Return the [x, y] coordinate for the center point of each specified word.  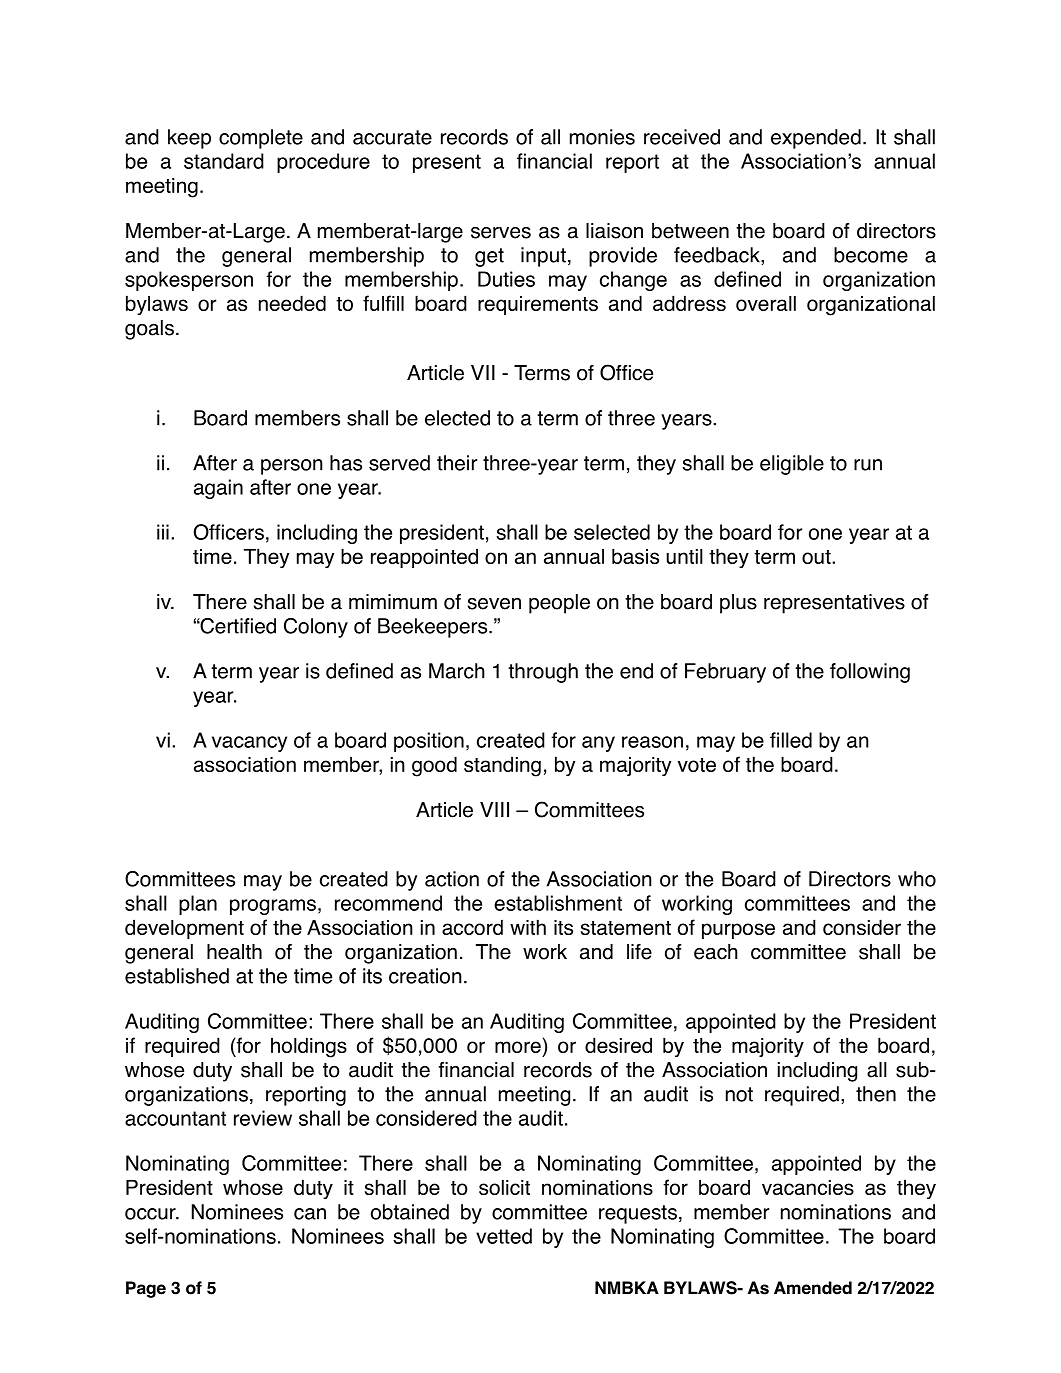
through [543, 673]
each [716, 952]
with [528, 927]
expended [816, 139]
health [234, 952]
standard [224, 161]
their [457, 463]
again [218, 489]
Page [146, 1289]
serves [501, 233]
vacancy [249, 744]
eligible [792, 465]
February [725, 673]
